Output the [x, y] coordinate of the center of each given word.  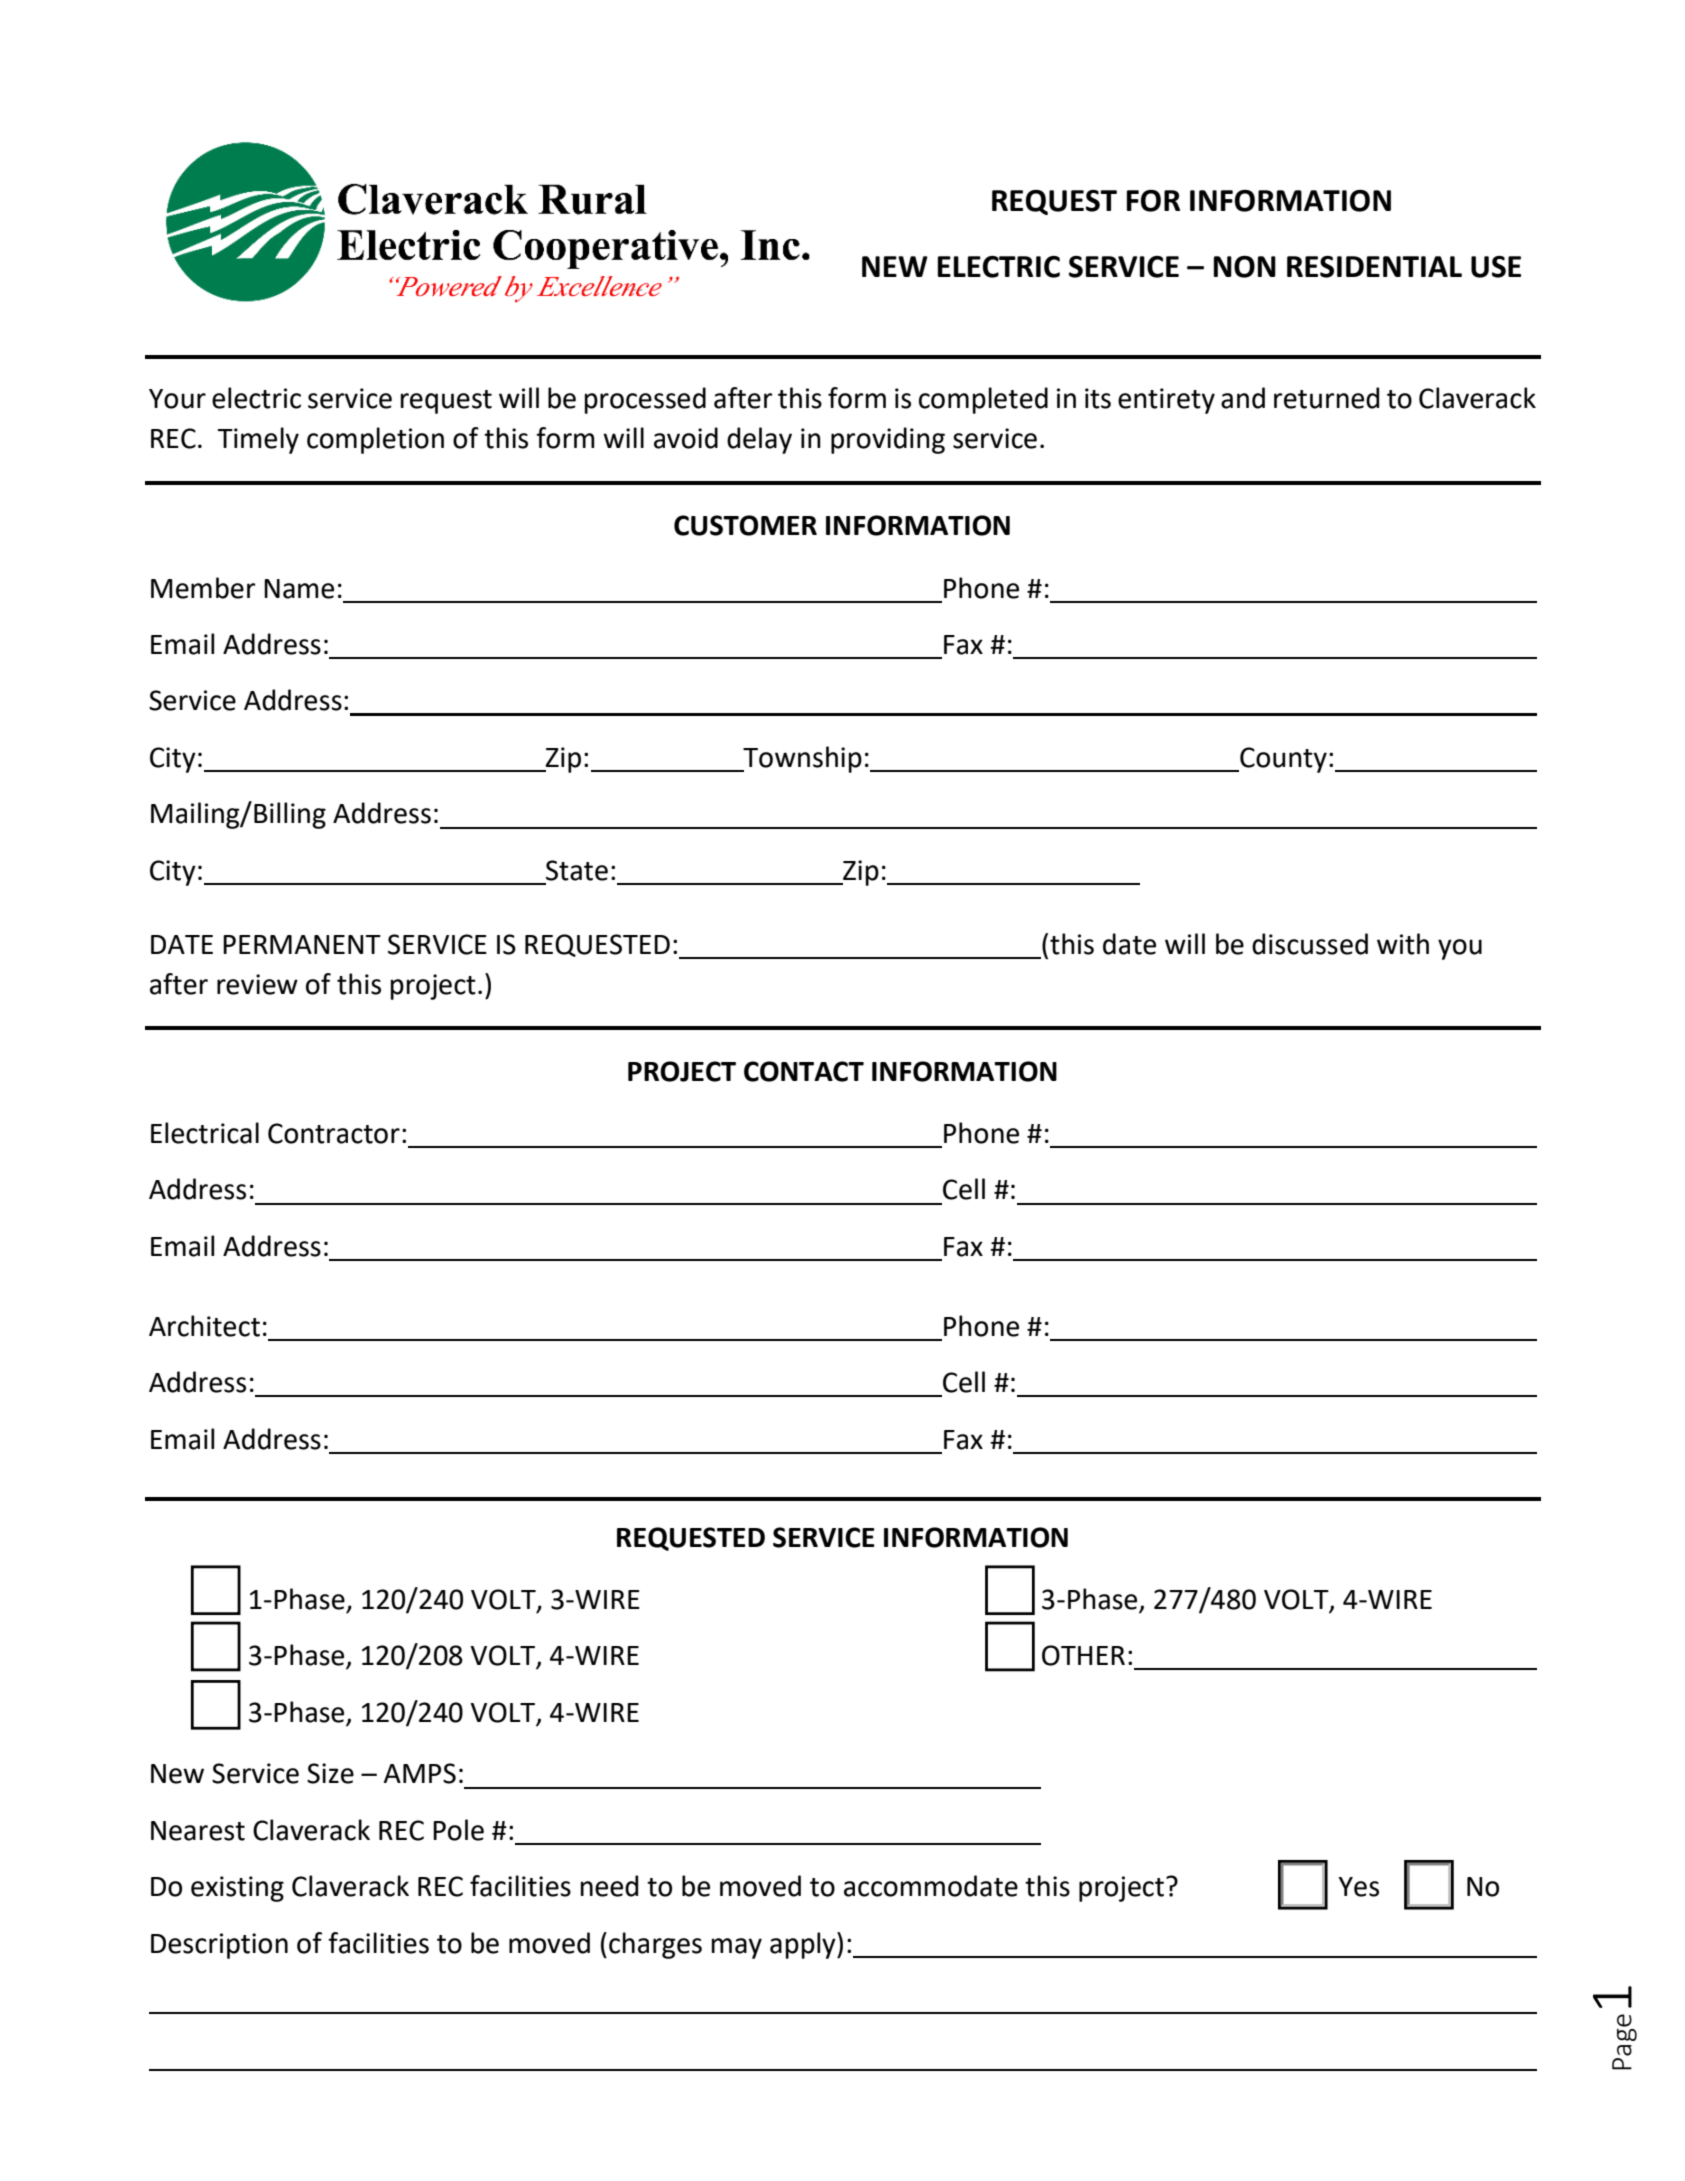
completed [983, 400]
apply [804, 1945]
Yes [1358, 1887]
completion [375, 440]
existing [237, 1889]
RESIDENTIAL [1374, 267]
